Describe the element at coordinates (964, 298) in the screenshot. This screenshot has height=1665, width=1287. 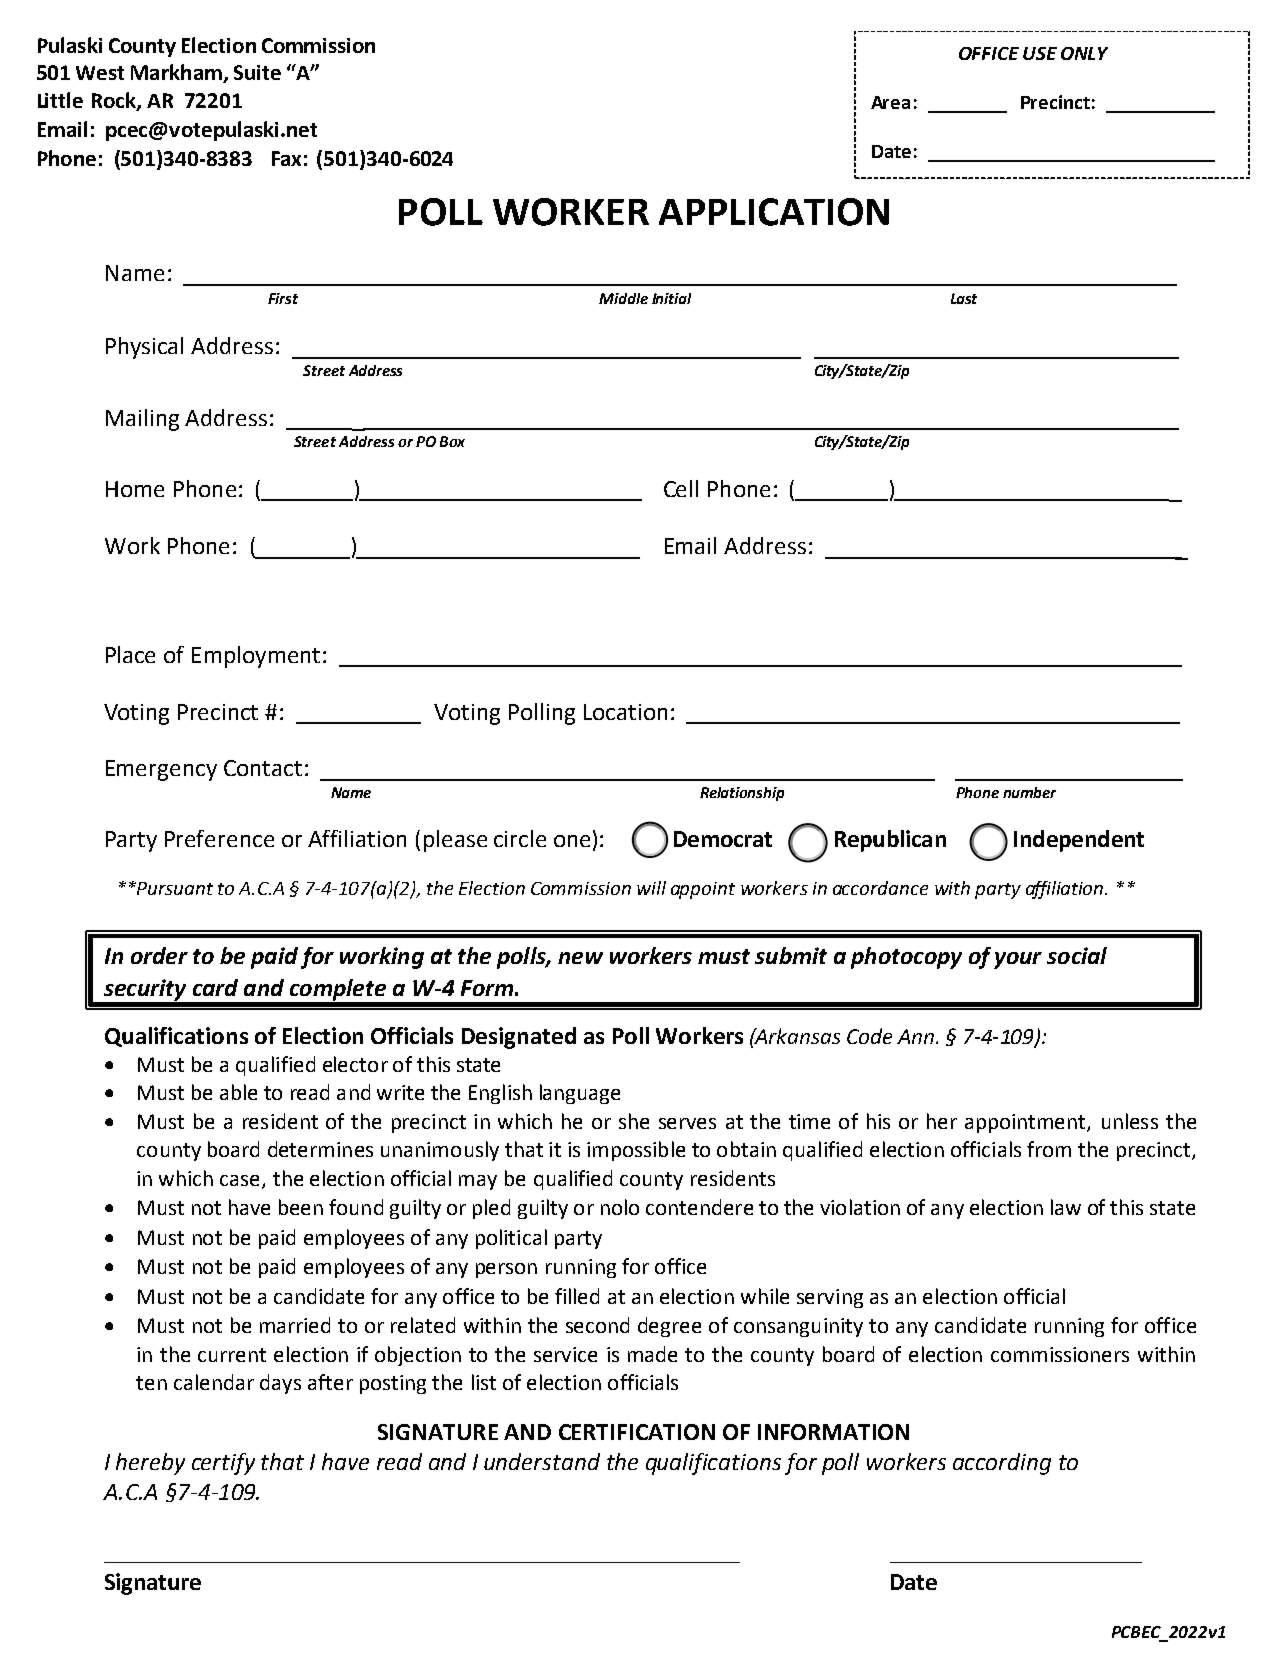
I see `Last` at that location.
